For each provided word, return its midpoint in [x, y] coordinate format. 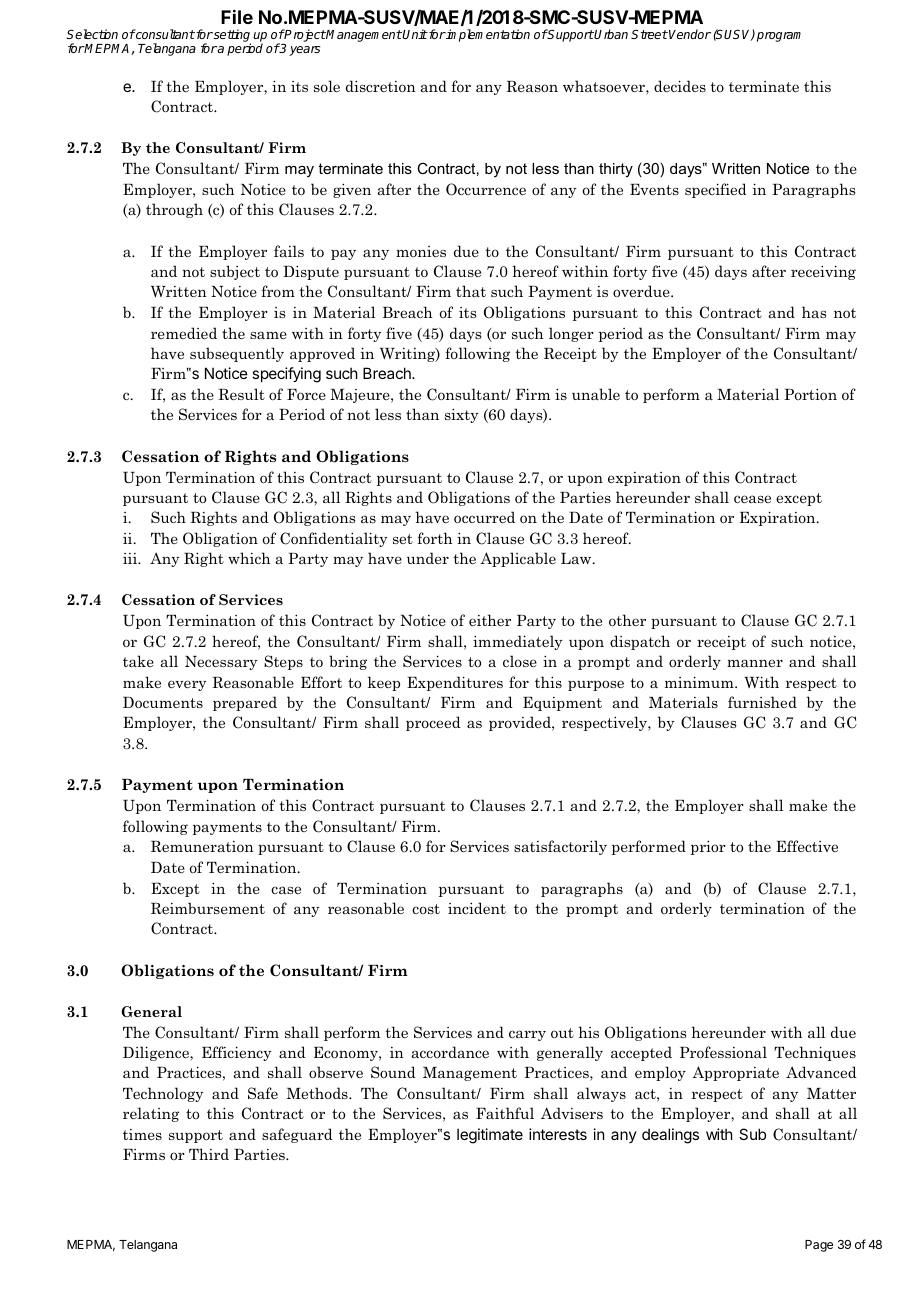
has [814, 312]
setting [231, 37]
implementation [487, 35]
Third [209, 1154]
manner [755, 663]
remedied [184, 333]
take [138, 661]
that [471, 291]
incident [477, 908]
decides [680, 86]
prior [708, 847]
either [490, 620]
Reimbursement [208, 908]
